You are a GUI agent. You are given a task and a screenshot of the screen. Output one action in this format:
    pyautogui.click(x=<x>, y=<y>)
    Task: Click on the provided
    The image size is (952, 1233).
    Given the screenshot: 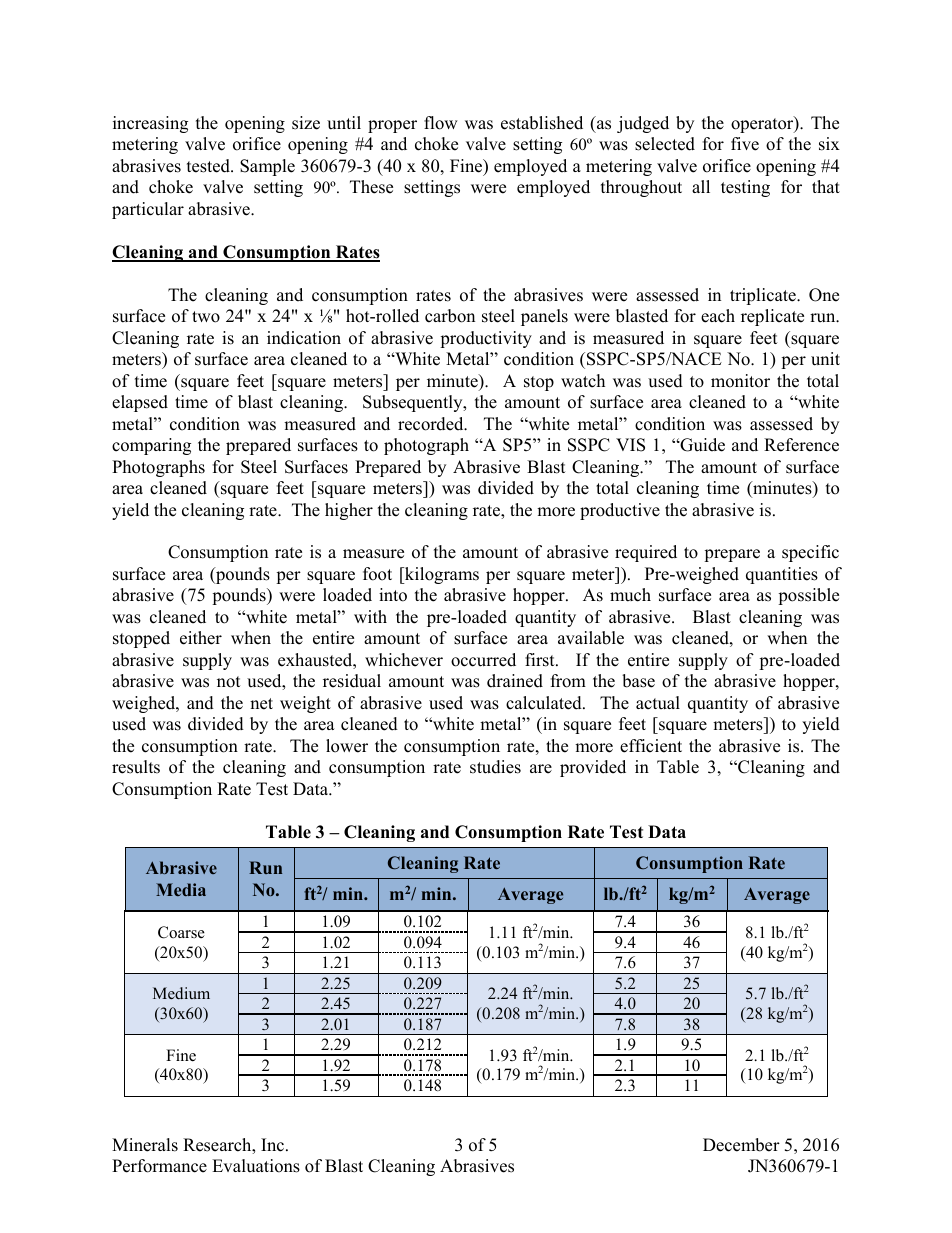 What is the action you would take?
    pyautogui.click(x=593, y=768)
